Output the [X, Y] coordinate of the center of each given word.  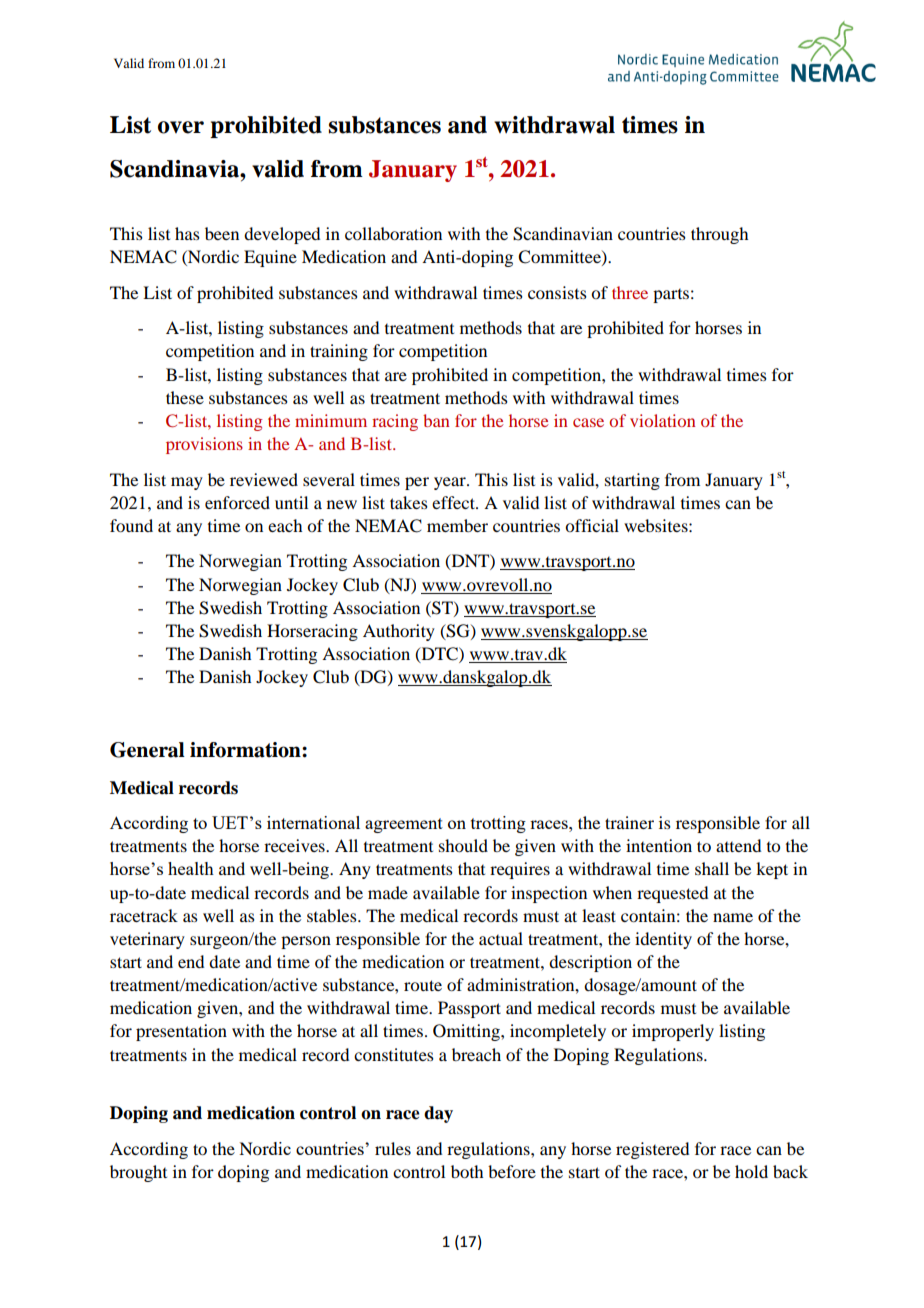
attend [738, 845]
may [187, 483]
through [719, 235]
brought [138, 1173]
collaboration [393, 233]
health [191, 868]
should [463, 845]
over [181, 127]
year [451, 483]
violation [662, 420]
